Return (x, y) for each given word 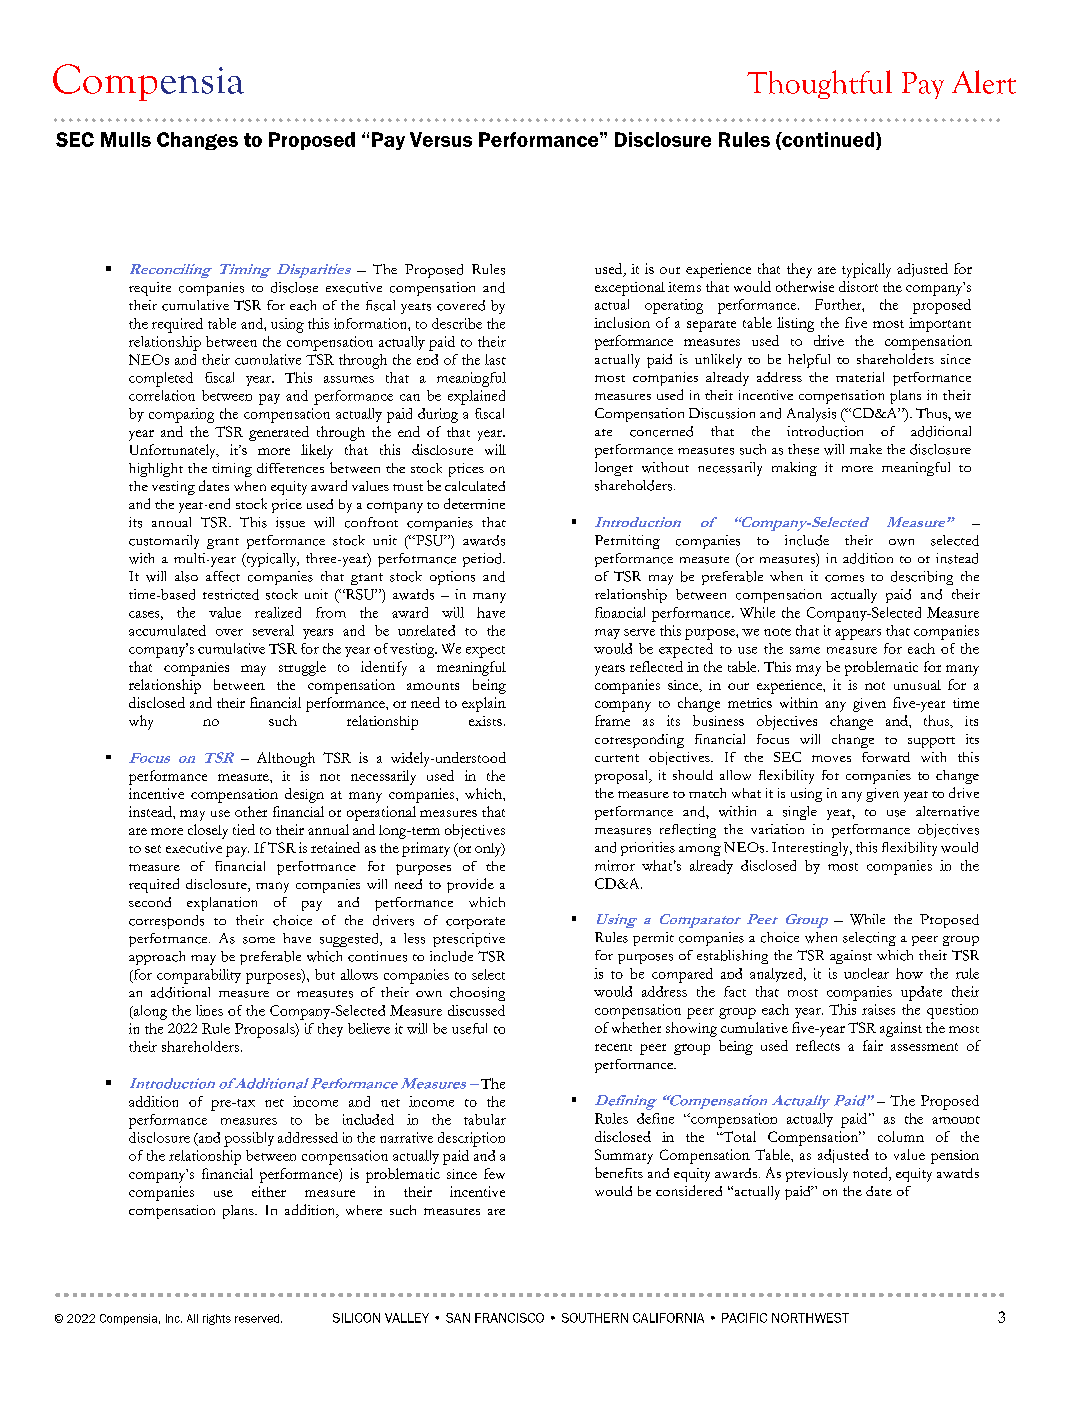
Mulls (126, 139)
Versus (441, 139)
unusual (917, 685)
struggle (302, 668)
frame (612, 720)
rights (217, 1319)
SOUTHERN (595, 1318)
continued (828, 140)
